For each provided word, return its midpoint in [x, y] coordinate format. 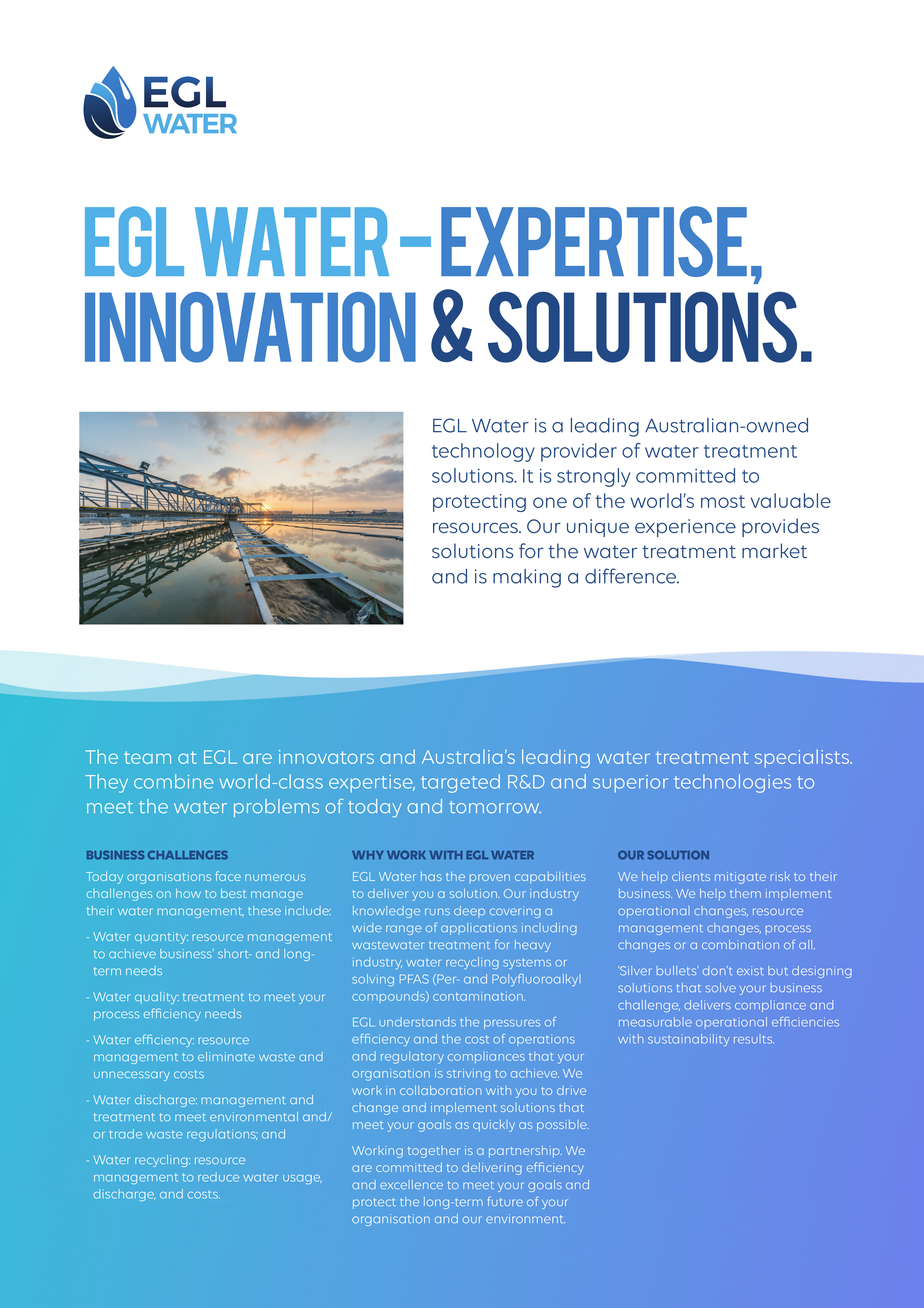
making [527, 578]
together [434, 1152]
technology [483, 452]
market [774, 550]
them [745, 893]
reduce [218, 1177]
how [188, 893]
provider [579, 452]
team [147, 757]
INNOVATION [250, 327]
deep [469, 912]
